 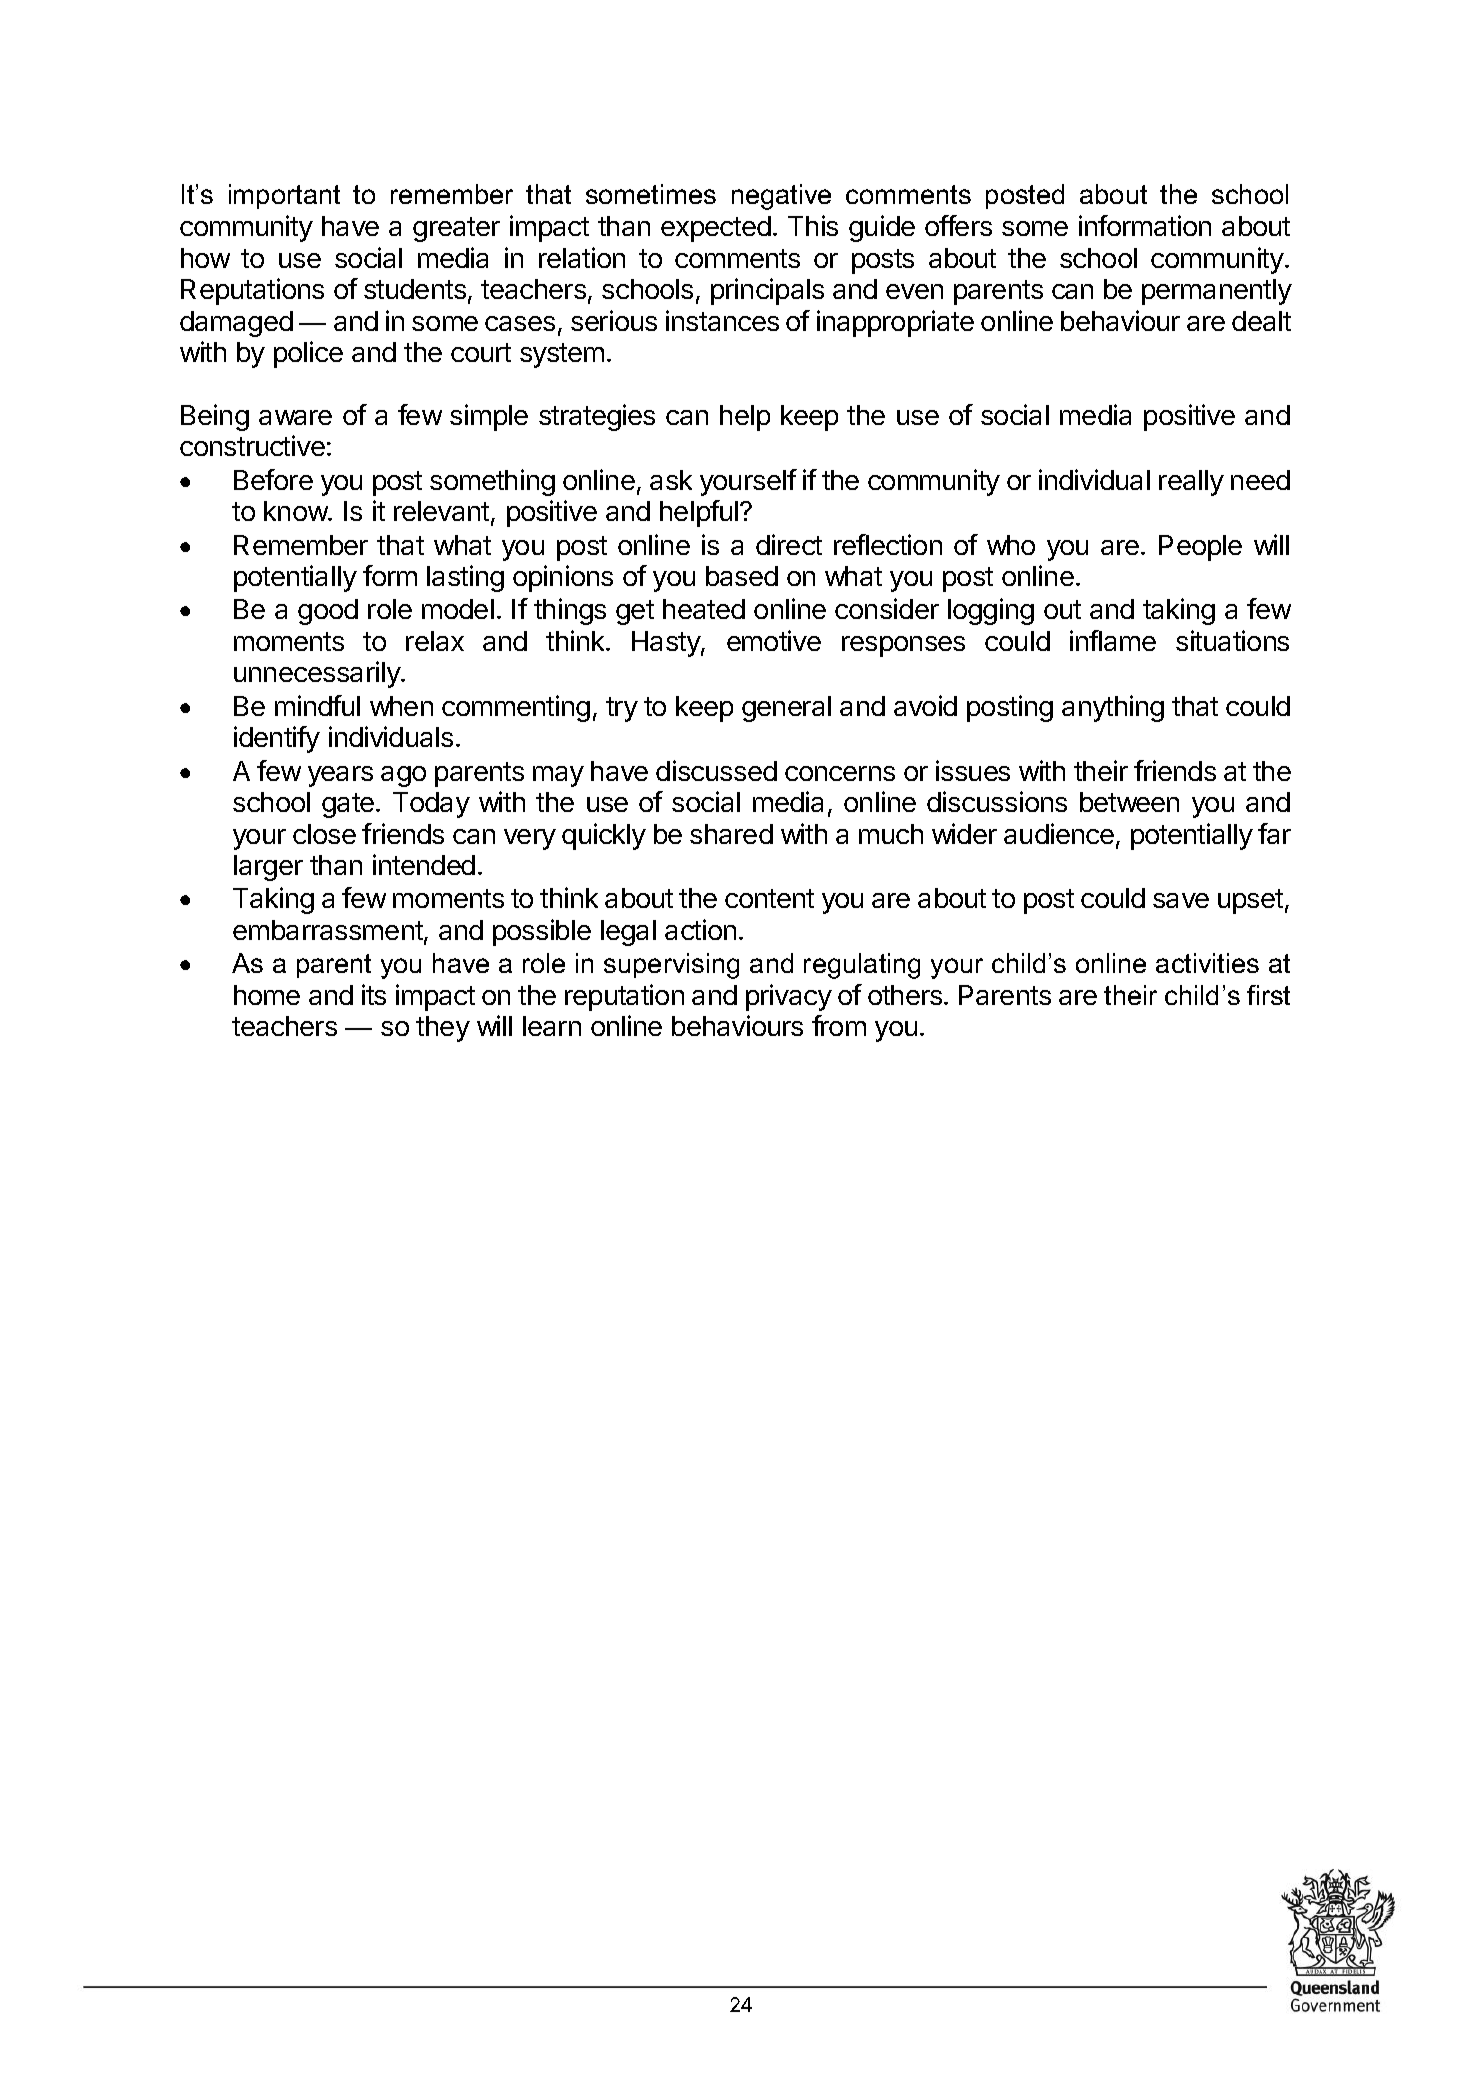 What do you see at coordinates (597, 417) in the document?
I see `strategies` at bounding box center [597, 417].
